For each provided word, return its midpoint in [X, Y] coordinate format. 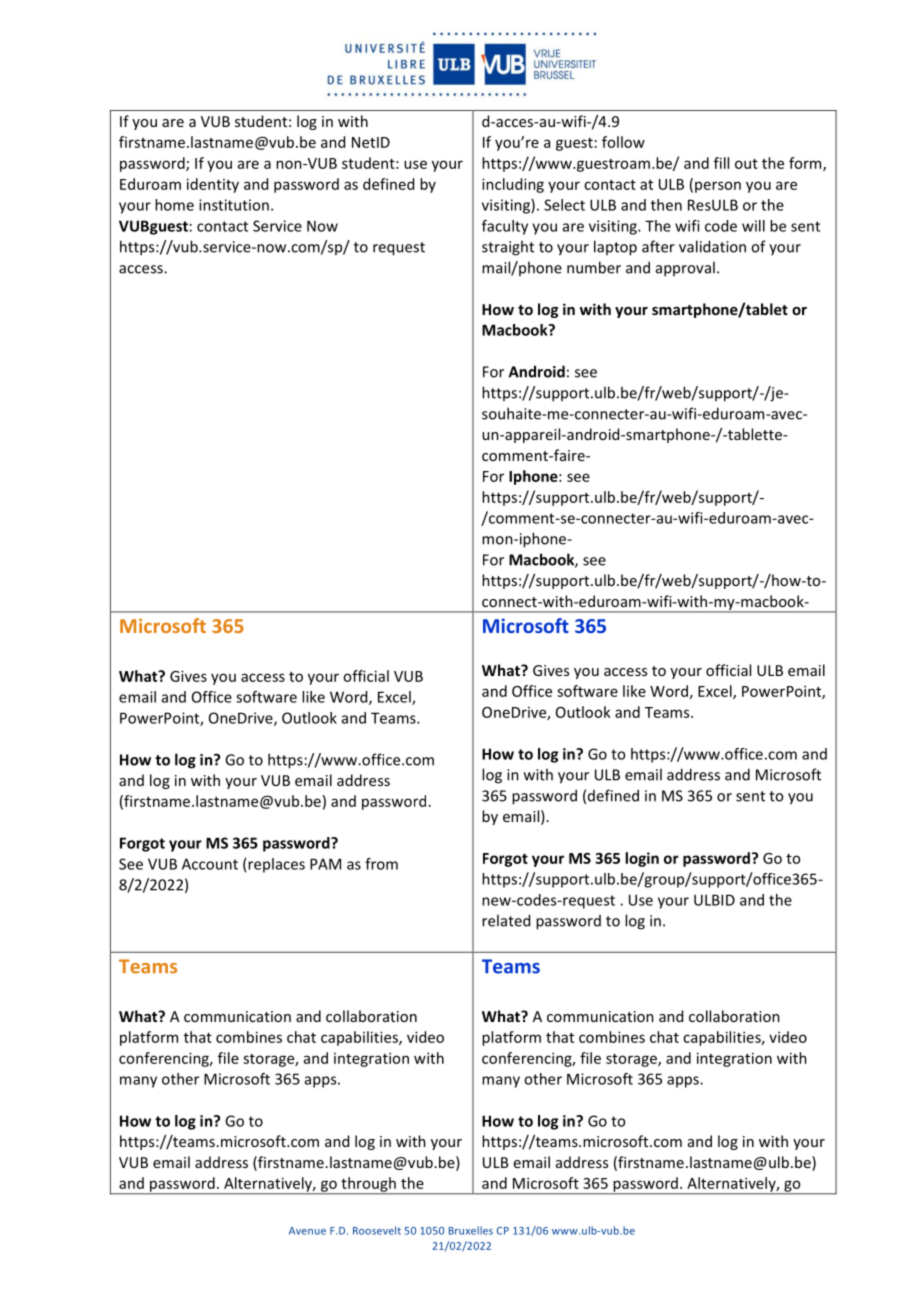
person [718, 187]
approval [685, 269]
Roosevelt [377, 1230]
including [513, 185]
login [642, 859]
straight [508, 248]
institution [234, 205]
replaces [276, 865]
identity [213, 185]
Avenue [307, 1231]
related [506, 920]
